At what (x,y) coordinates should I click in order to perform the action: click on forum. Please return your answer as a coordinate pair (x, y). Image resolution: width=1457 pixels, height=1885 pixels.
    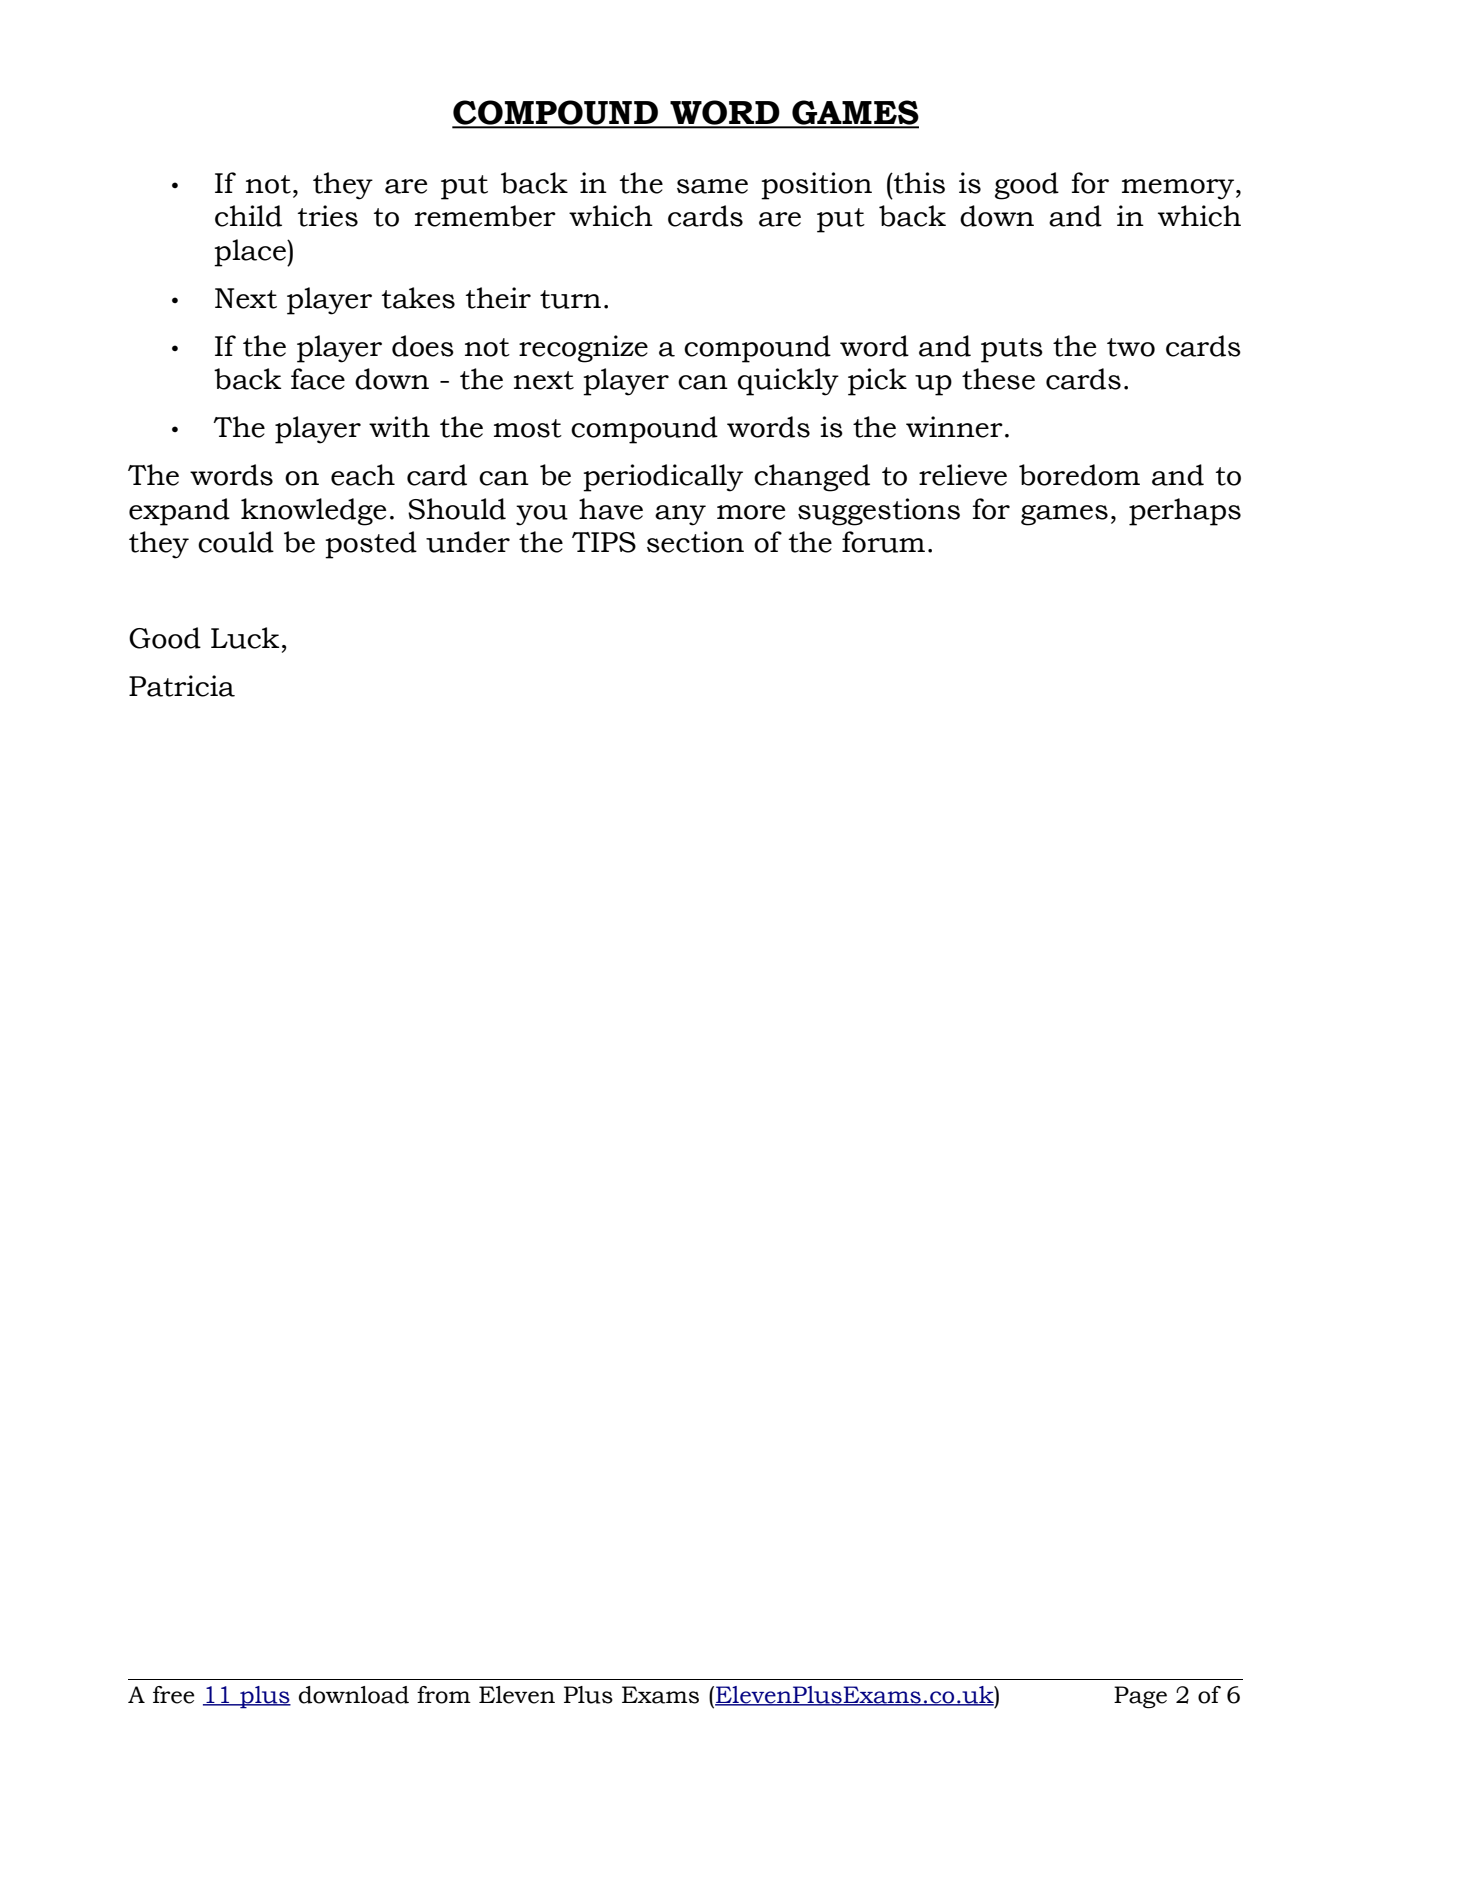
    Looking at the image, I should click on (883, 542).
